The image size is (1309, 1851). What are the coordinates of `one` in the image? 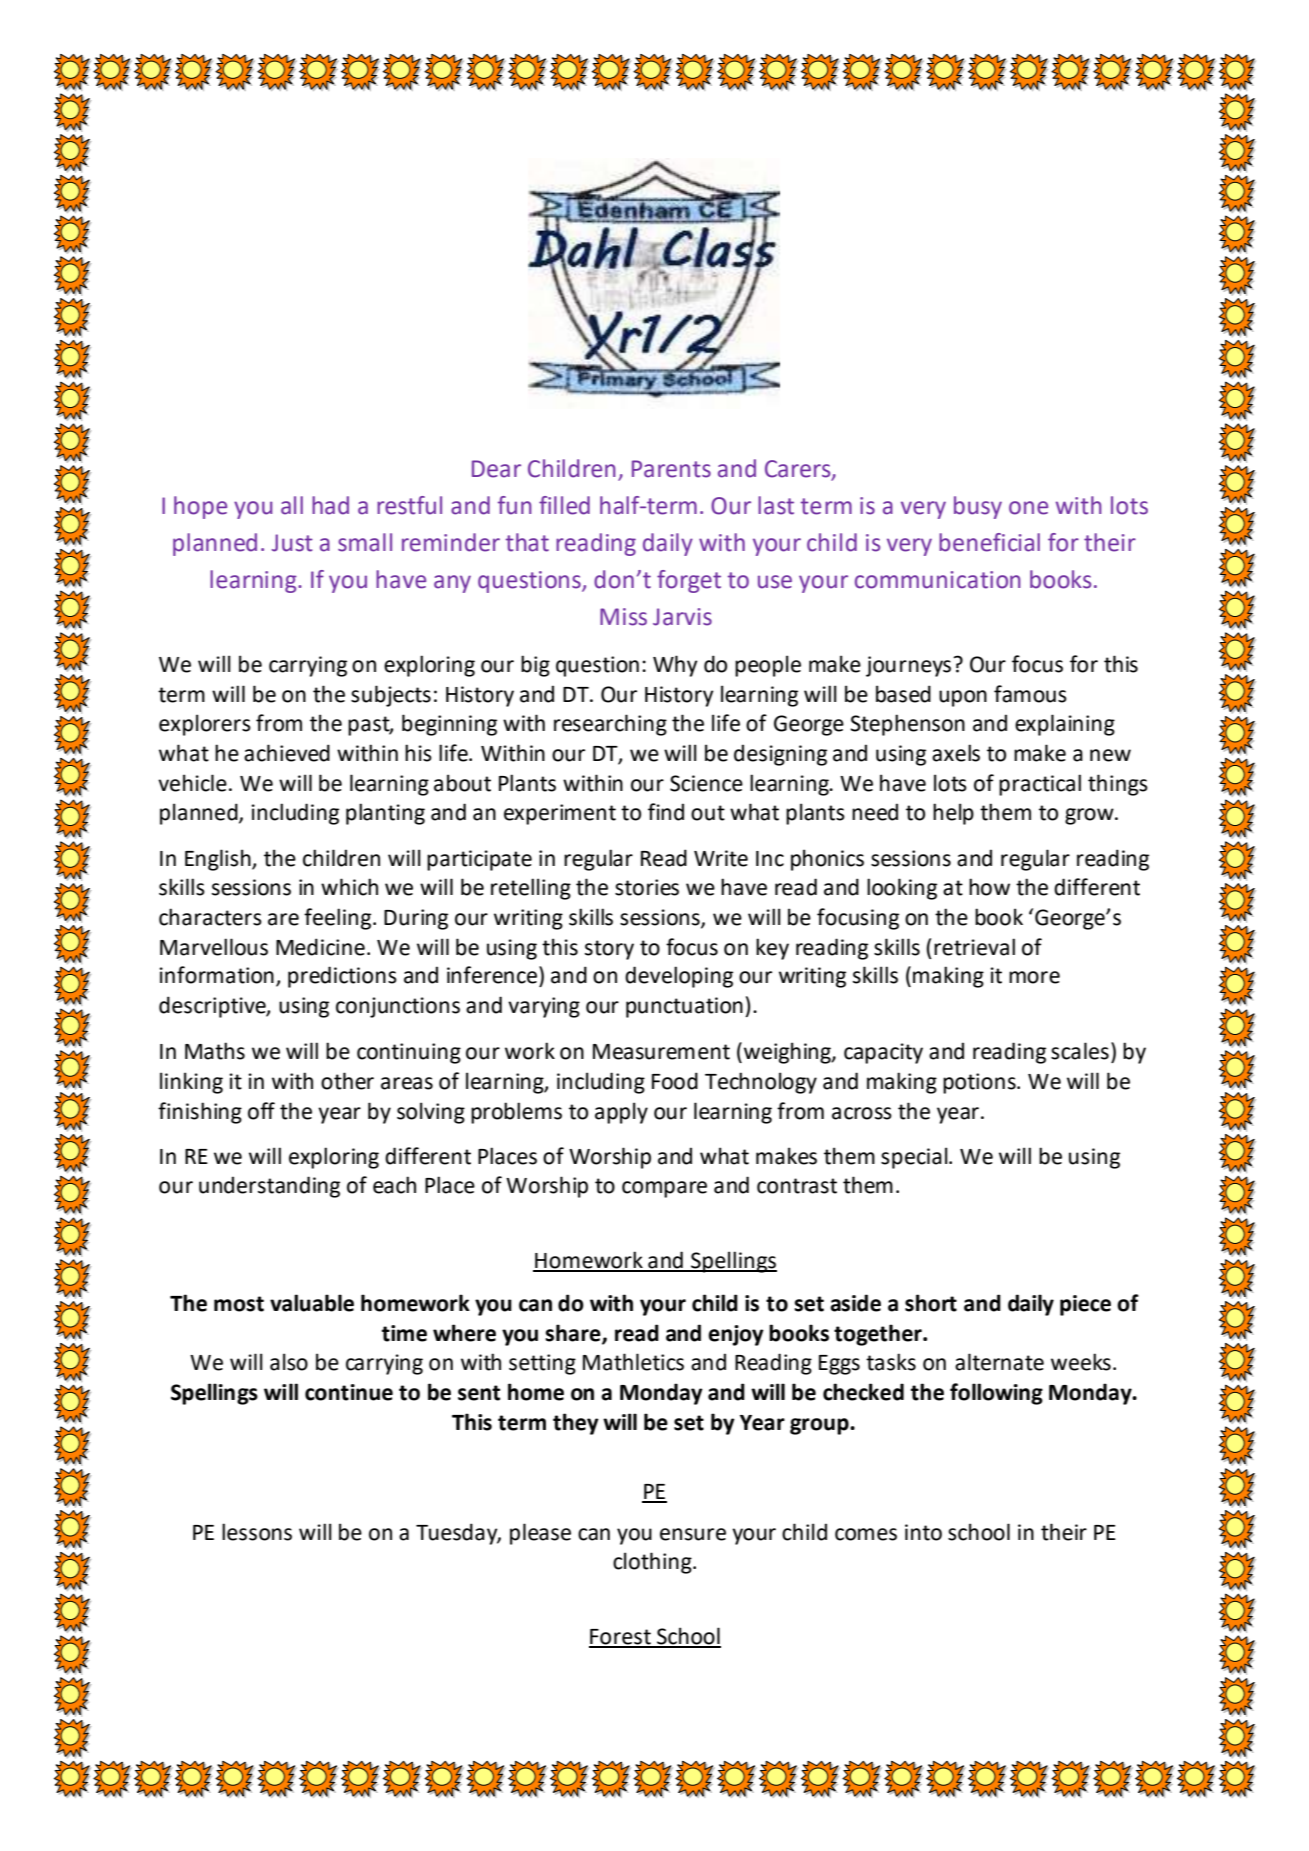 It's located at (1028, 508).
